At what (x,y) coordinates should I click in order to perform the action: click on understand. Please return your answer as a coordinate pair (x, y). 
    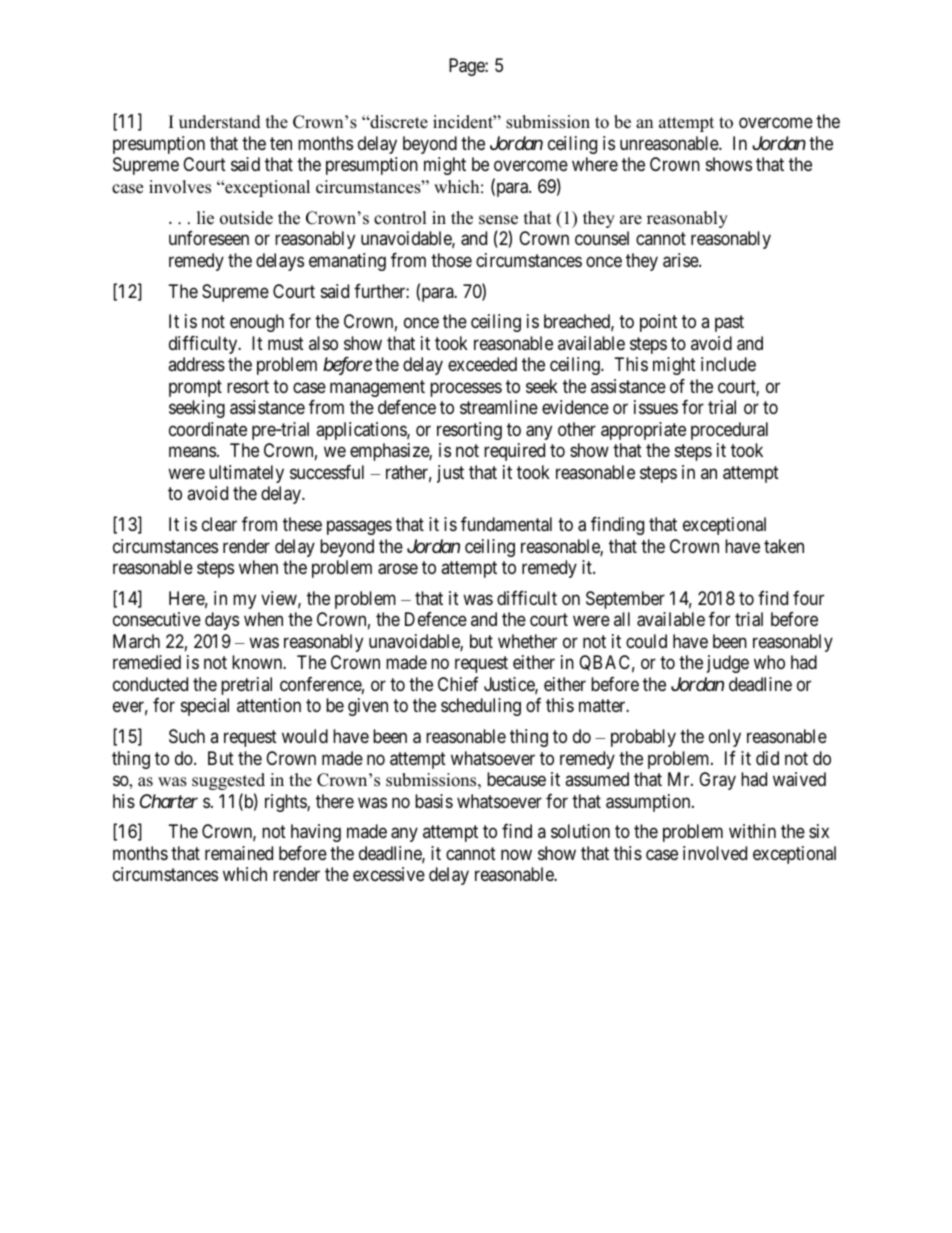
    Looking at the image, I should click on (220, 122).
